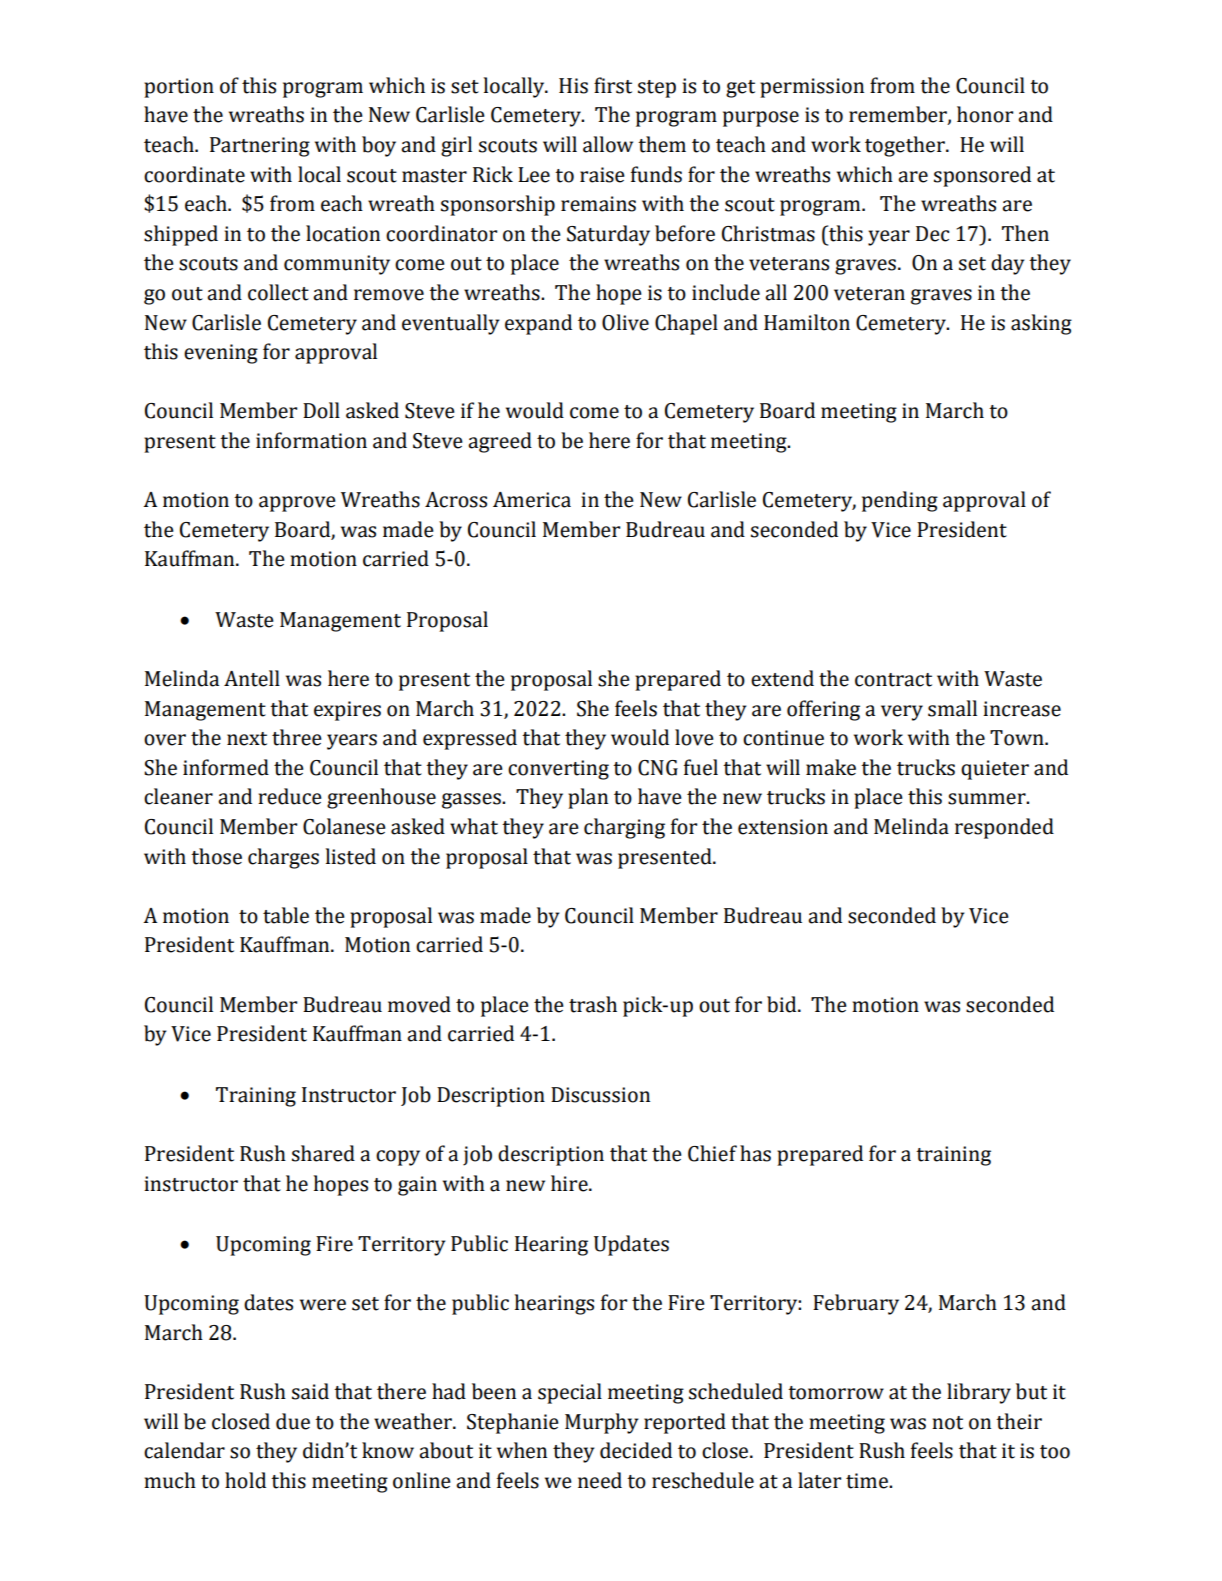  I want to click on pending, so click(900, 501).
